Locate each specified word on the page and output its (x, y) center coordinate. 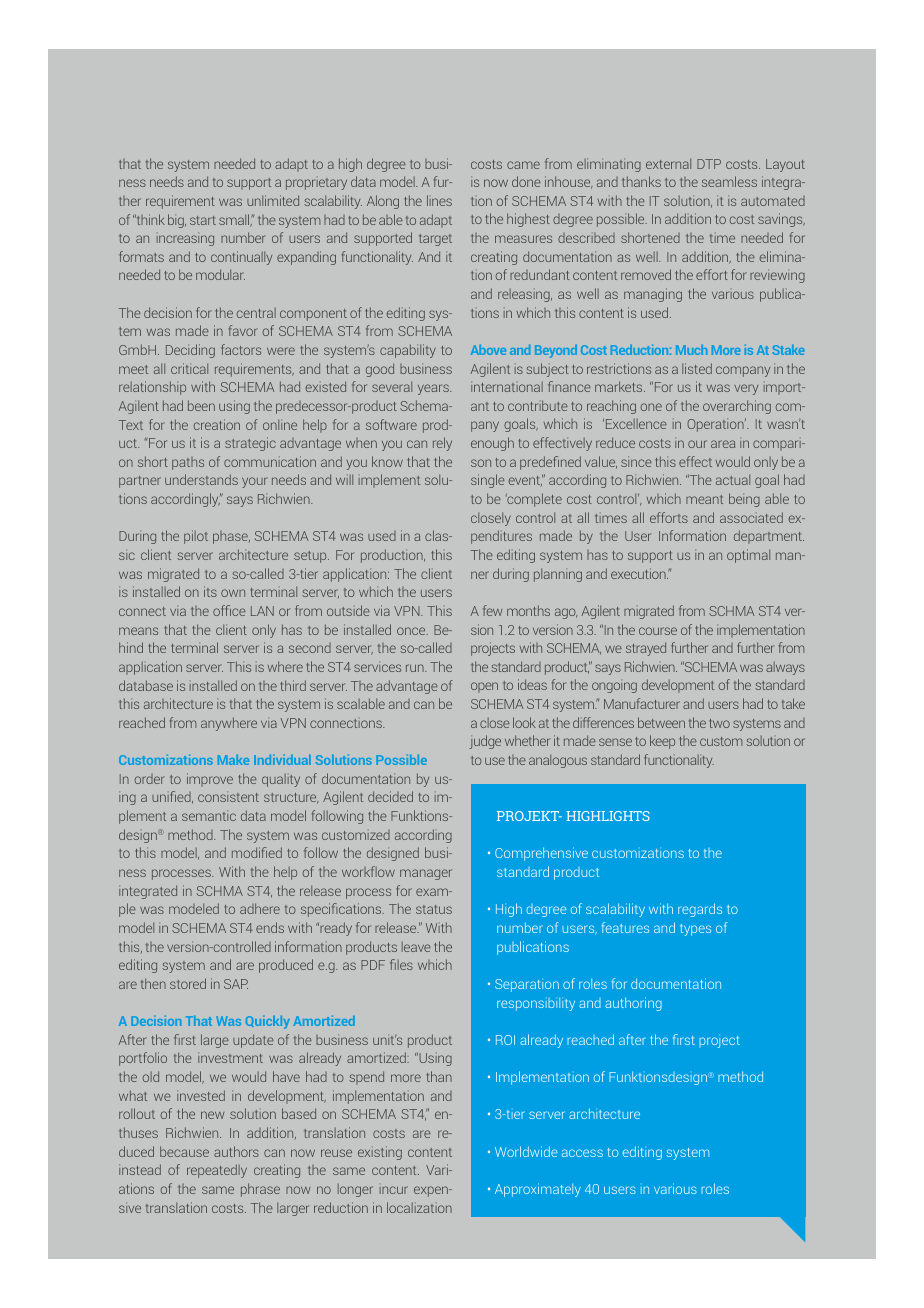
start (203, 220)
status (434, 909)
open (484, 687)
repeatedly (217, 1171)
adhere (260, 908)
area (723, 444)
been (201, 405)
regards (700, 910)
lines (439, 200)
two (719, 723)
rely (442, 444)
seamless (729, 181)
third (293, 685)
